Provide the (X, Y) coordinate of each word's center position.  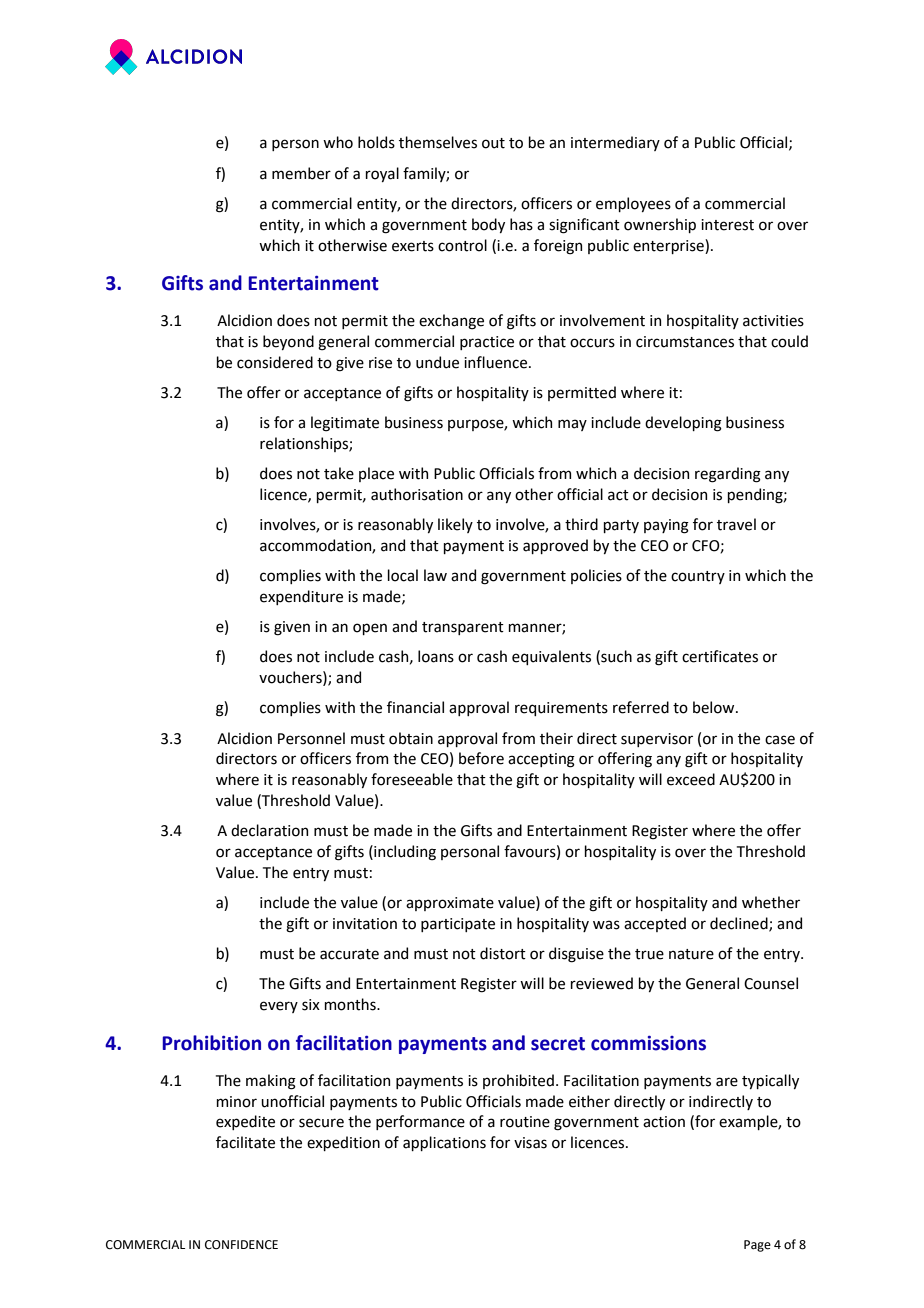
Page (757, 1246)
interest (727, 225)
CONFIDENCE (241, 1245)
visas (530, 1143)
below (715, 707)
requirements (561, 709)
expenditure (301, 597)
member (301, 173)
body (488, 225)
